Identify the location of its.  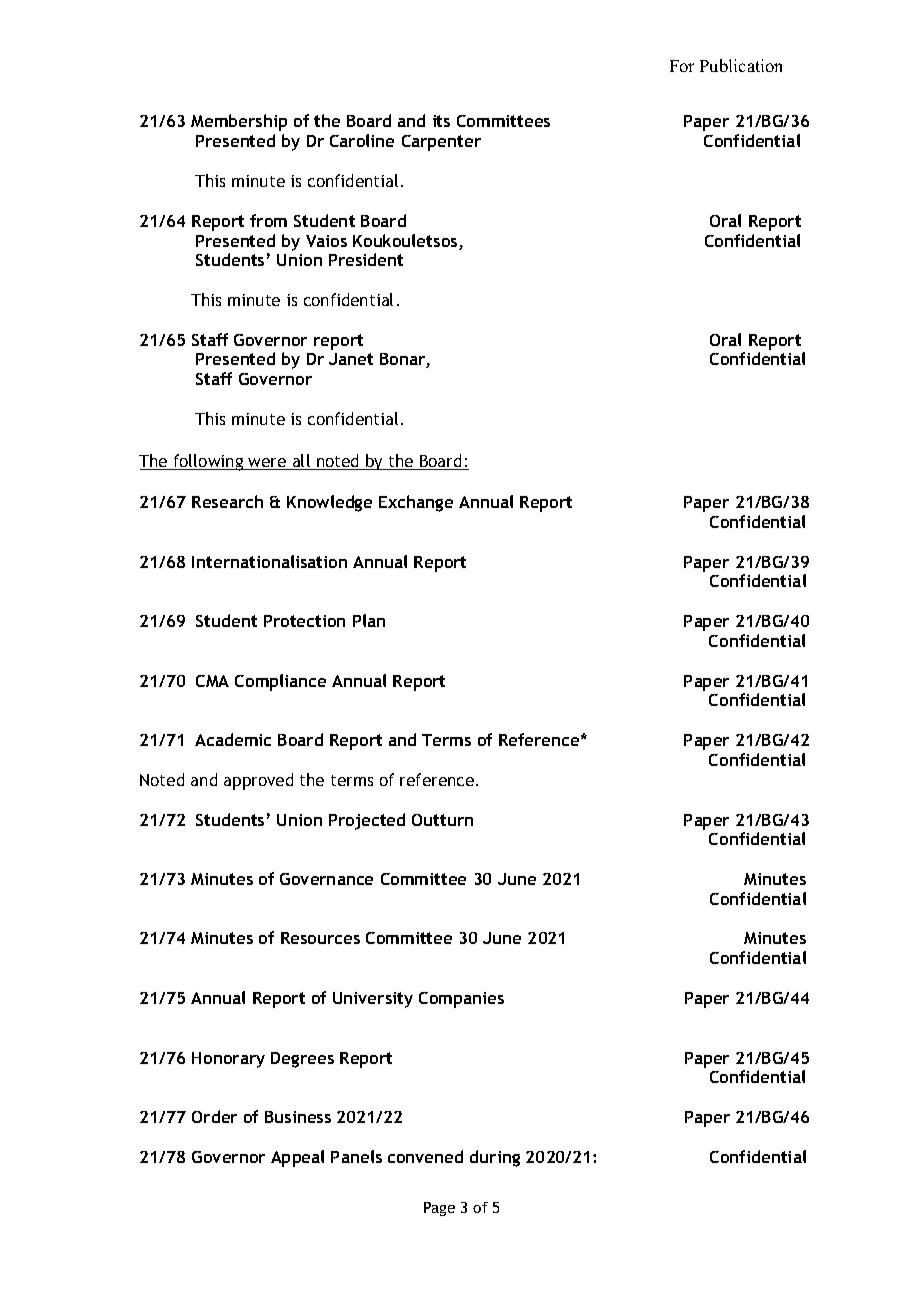
(441, 121).
